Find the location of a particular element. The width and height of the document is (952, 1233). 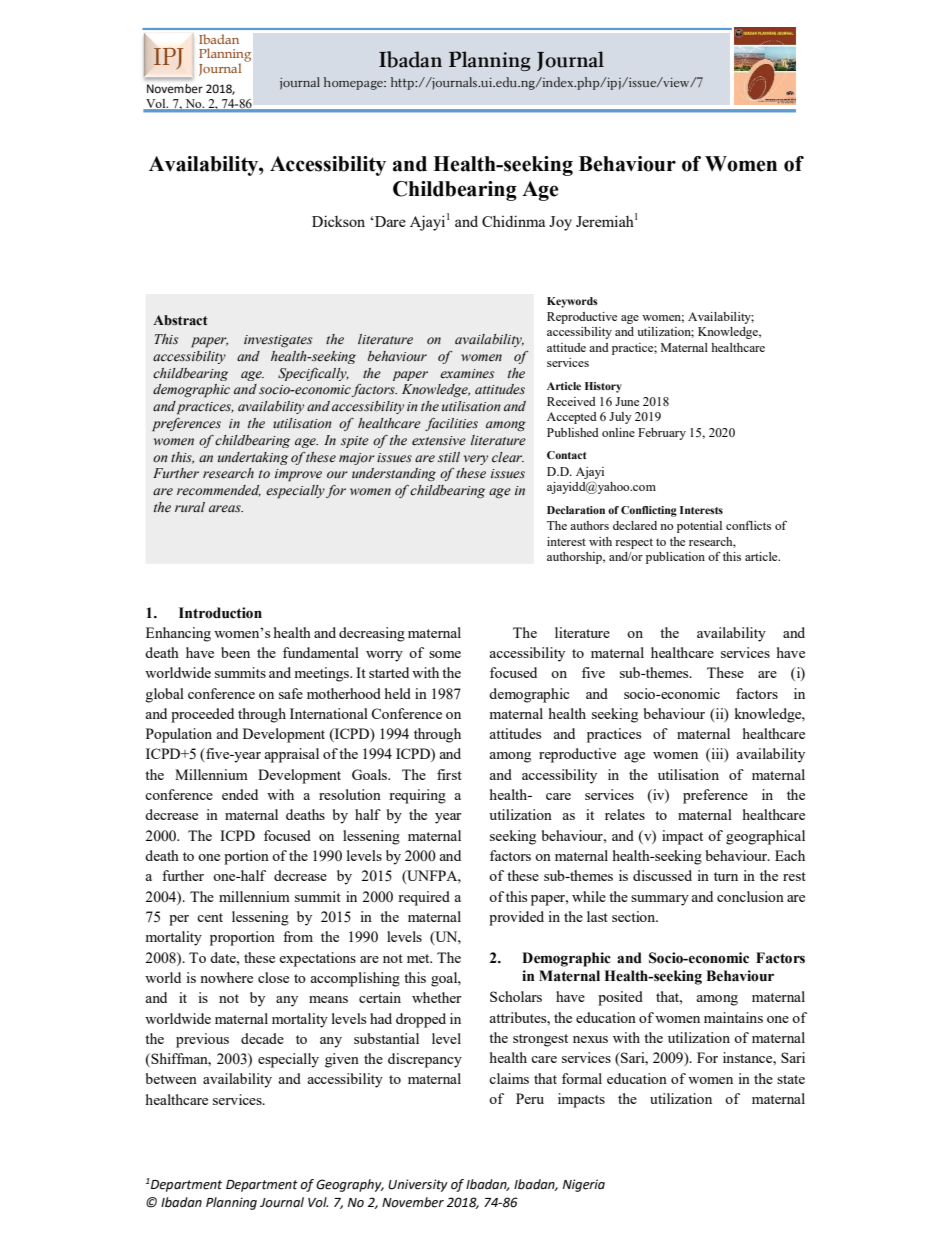

Keywords is located at coordinates (572, 302).
